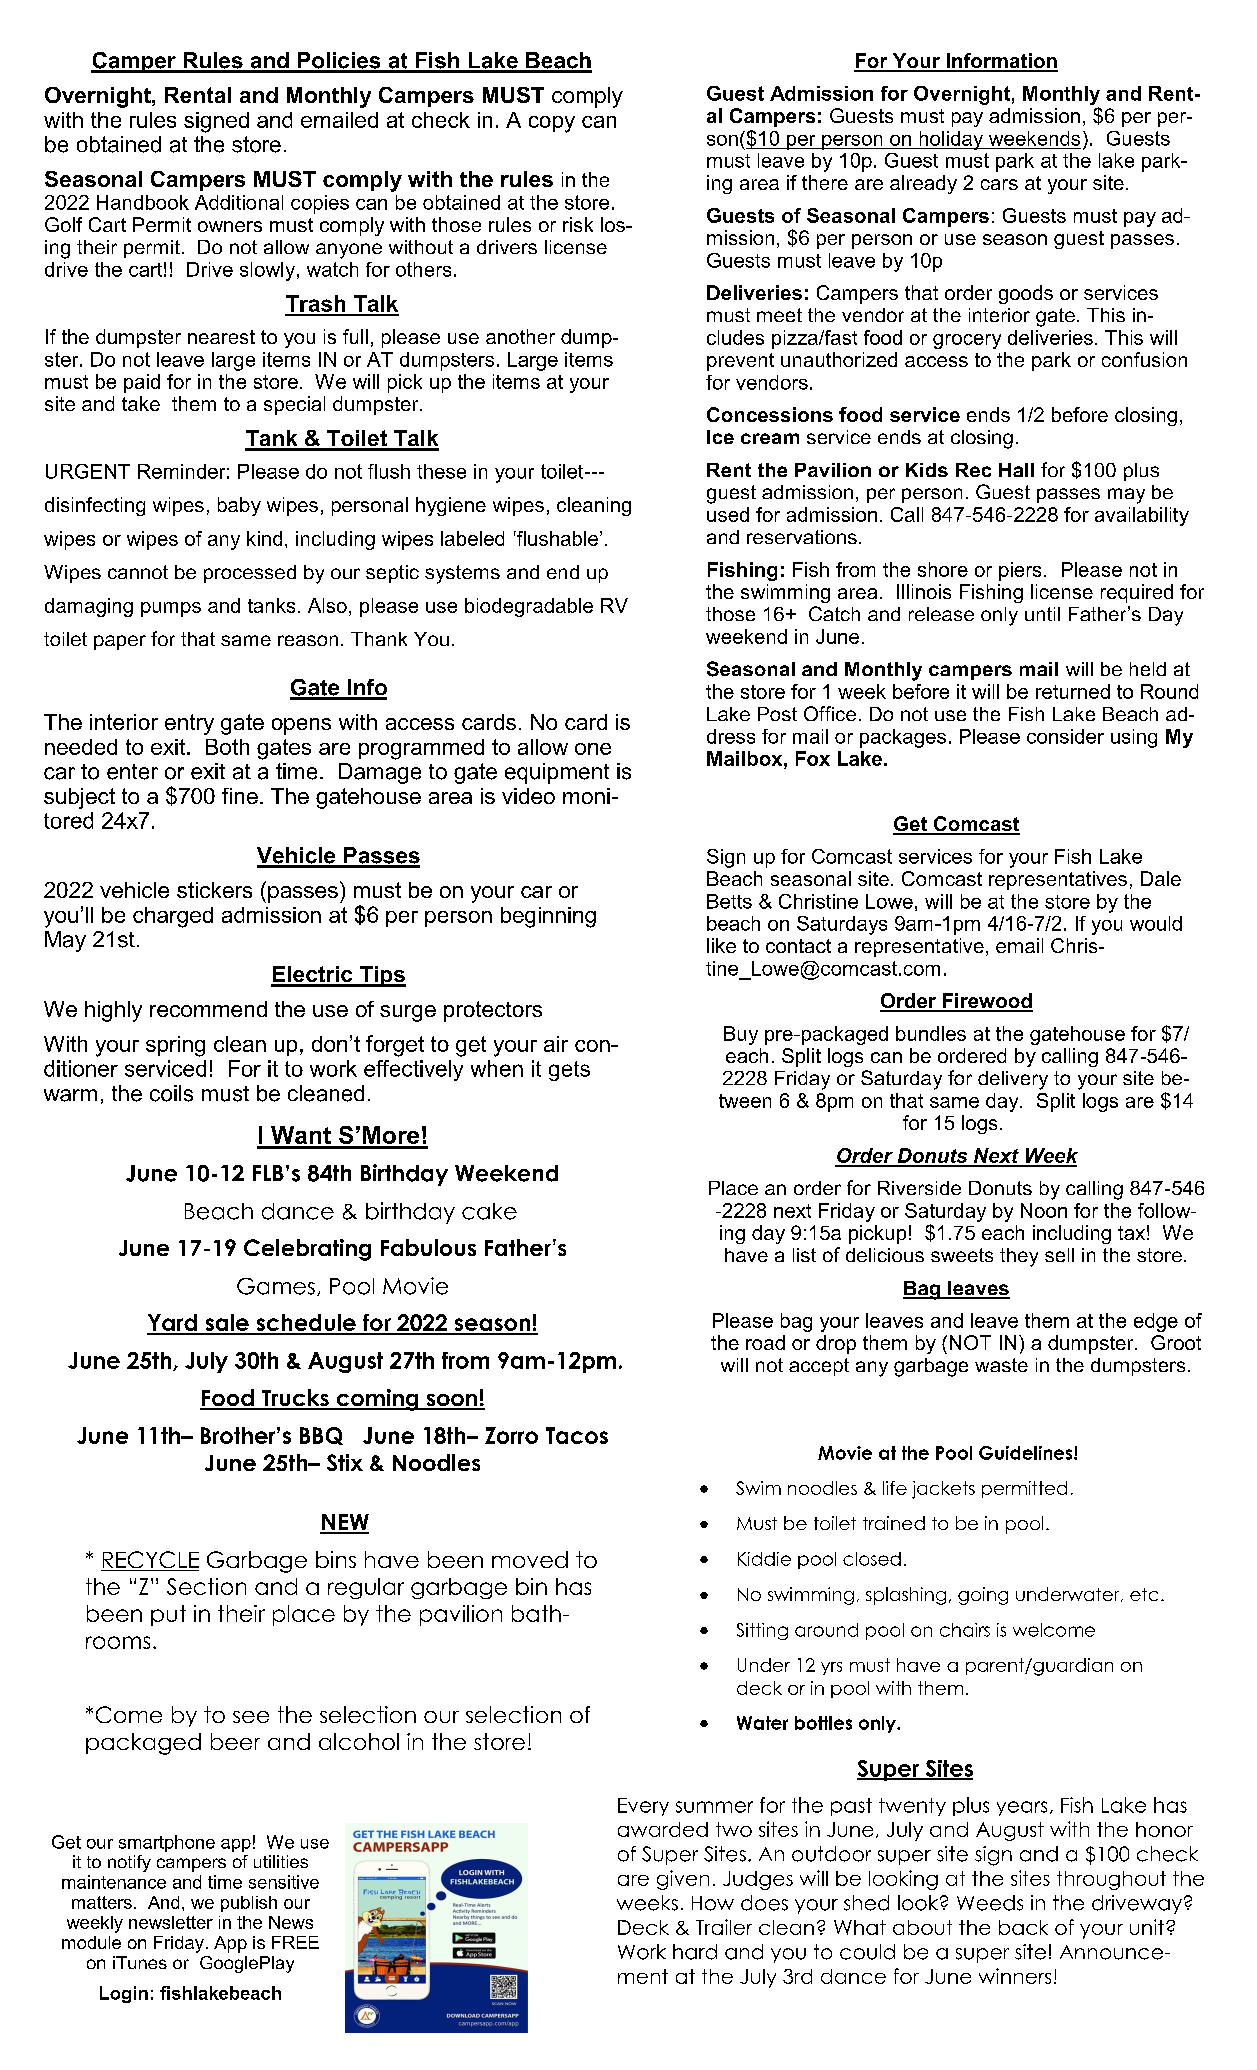  I want to click on risk, so click(578, 224).
